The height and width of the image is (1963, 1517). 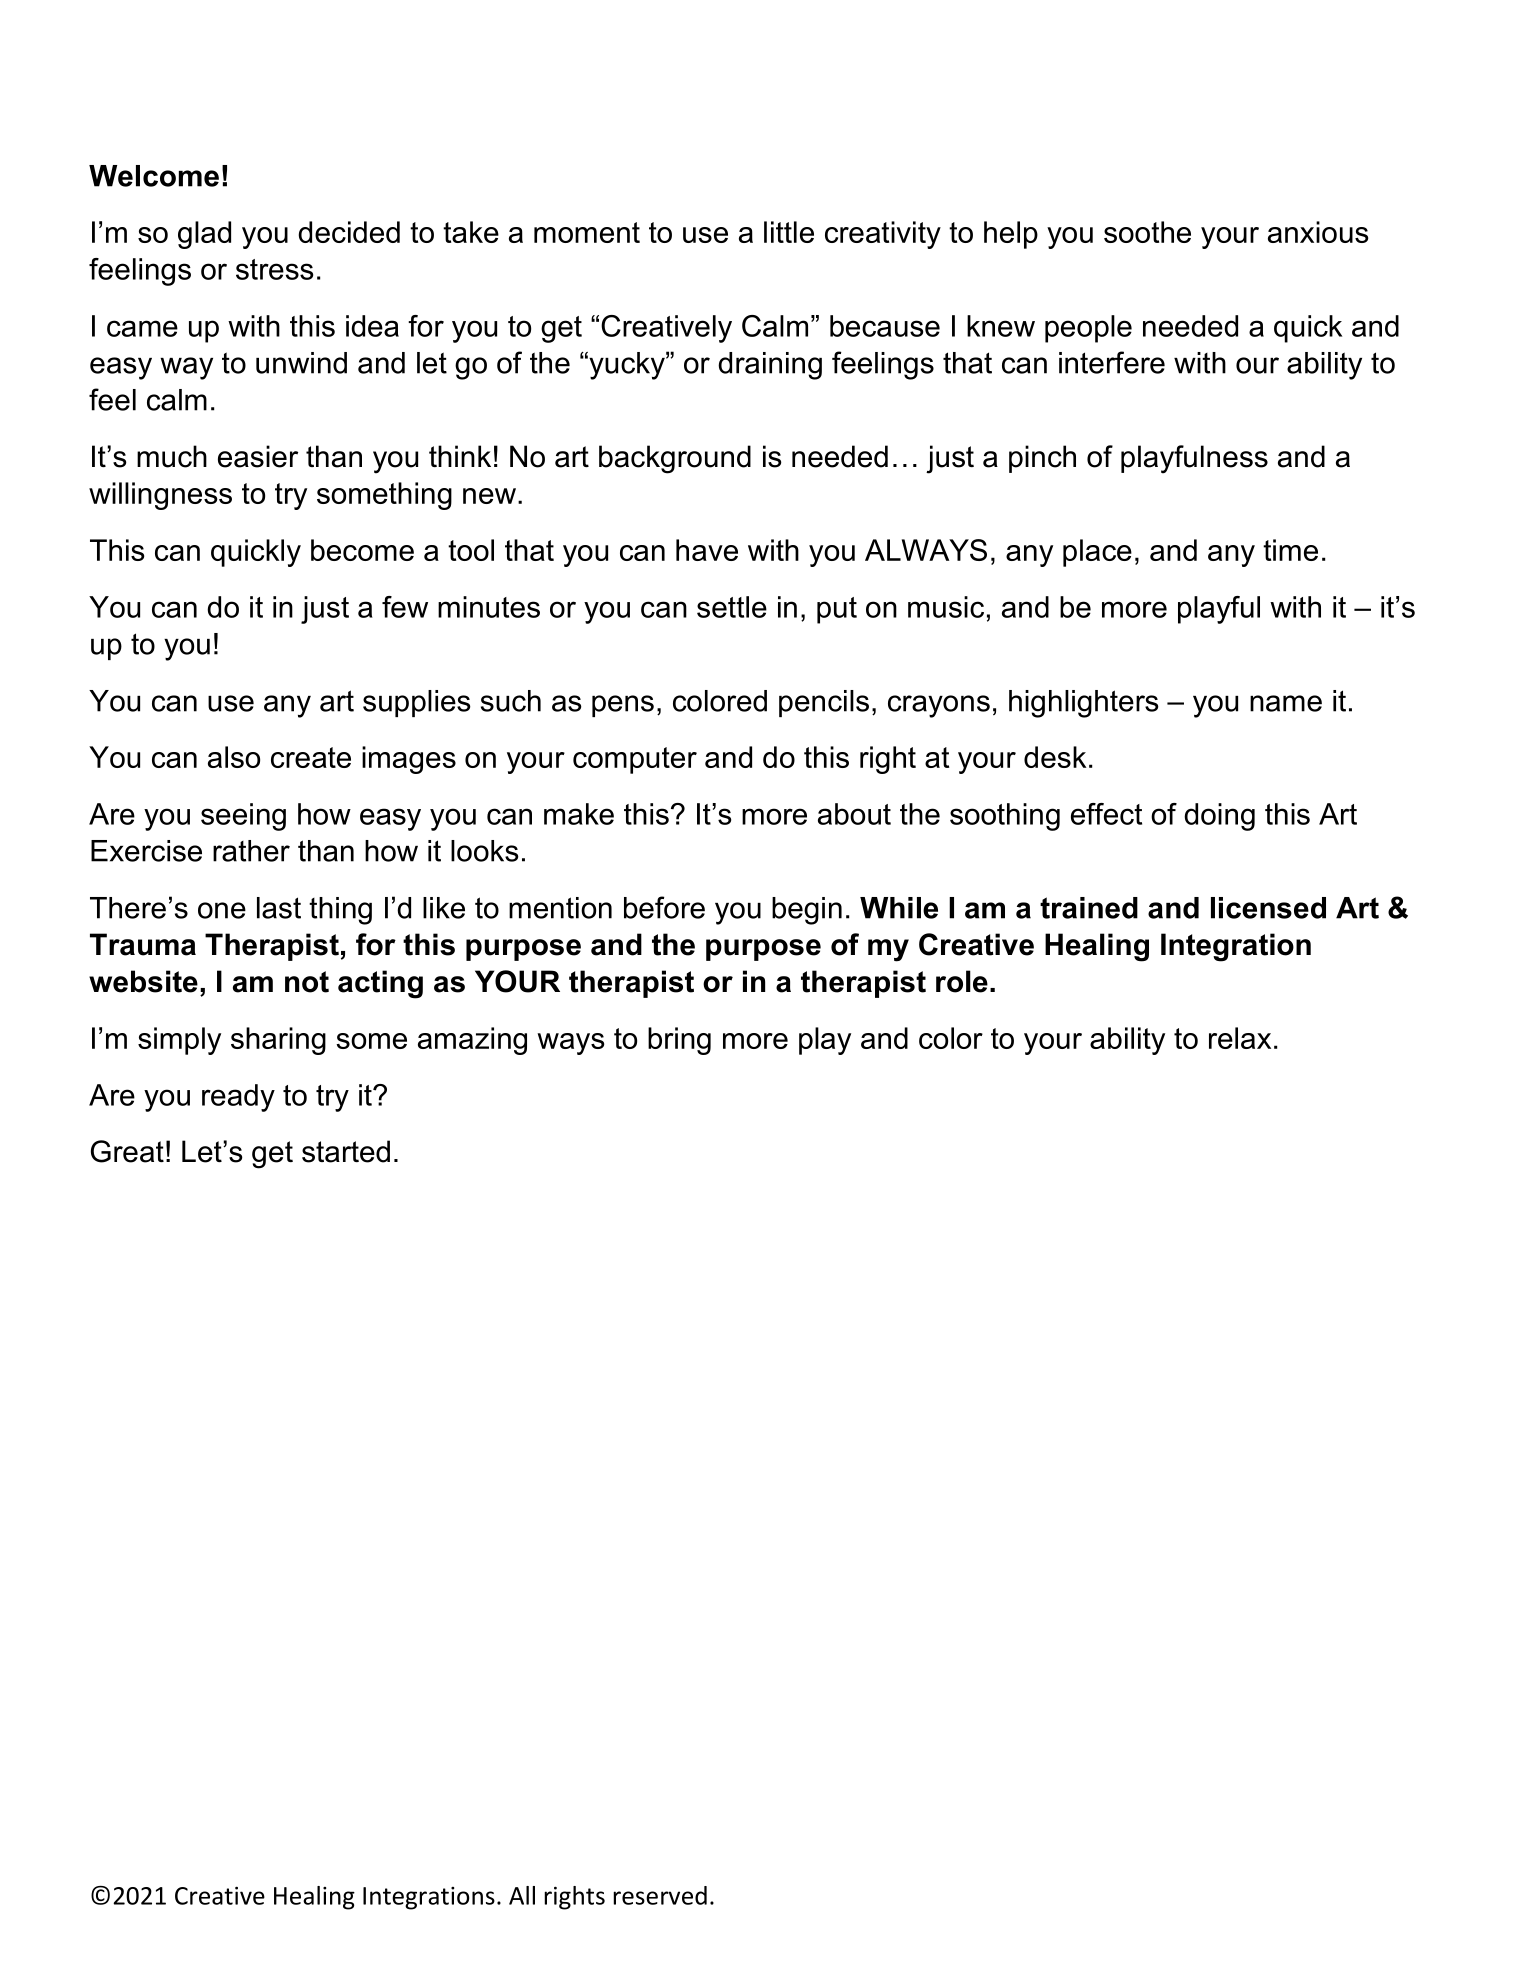 What do you see at coordinates (660, 1895) in the image?
I see `reserved` at bounding box center [660, 1895].
